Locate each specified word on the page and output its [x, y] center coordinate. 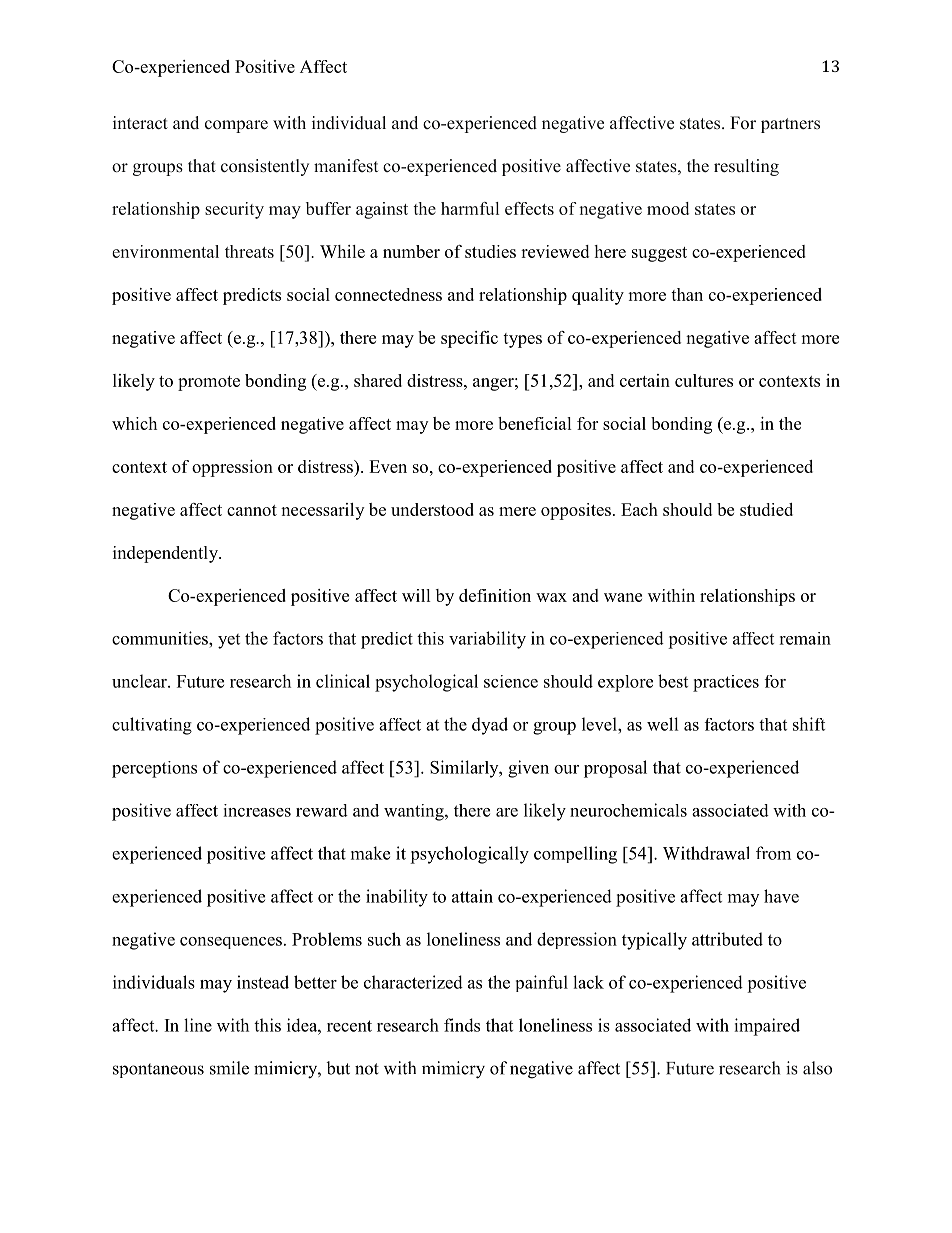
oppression [232, 468]
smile [229, 1068]
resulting [746, 167]
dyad [490, 726]
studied [766, 509]
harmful [470, 208]
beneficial [535, 423]
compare [236, 126]
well [663, 724]
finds [462, 1025]
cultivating [152, 726]
